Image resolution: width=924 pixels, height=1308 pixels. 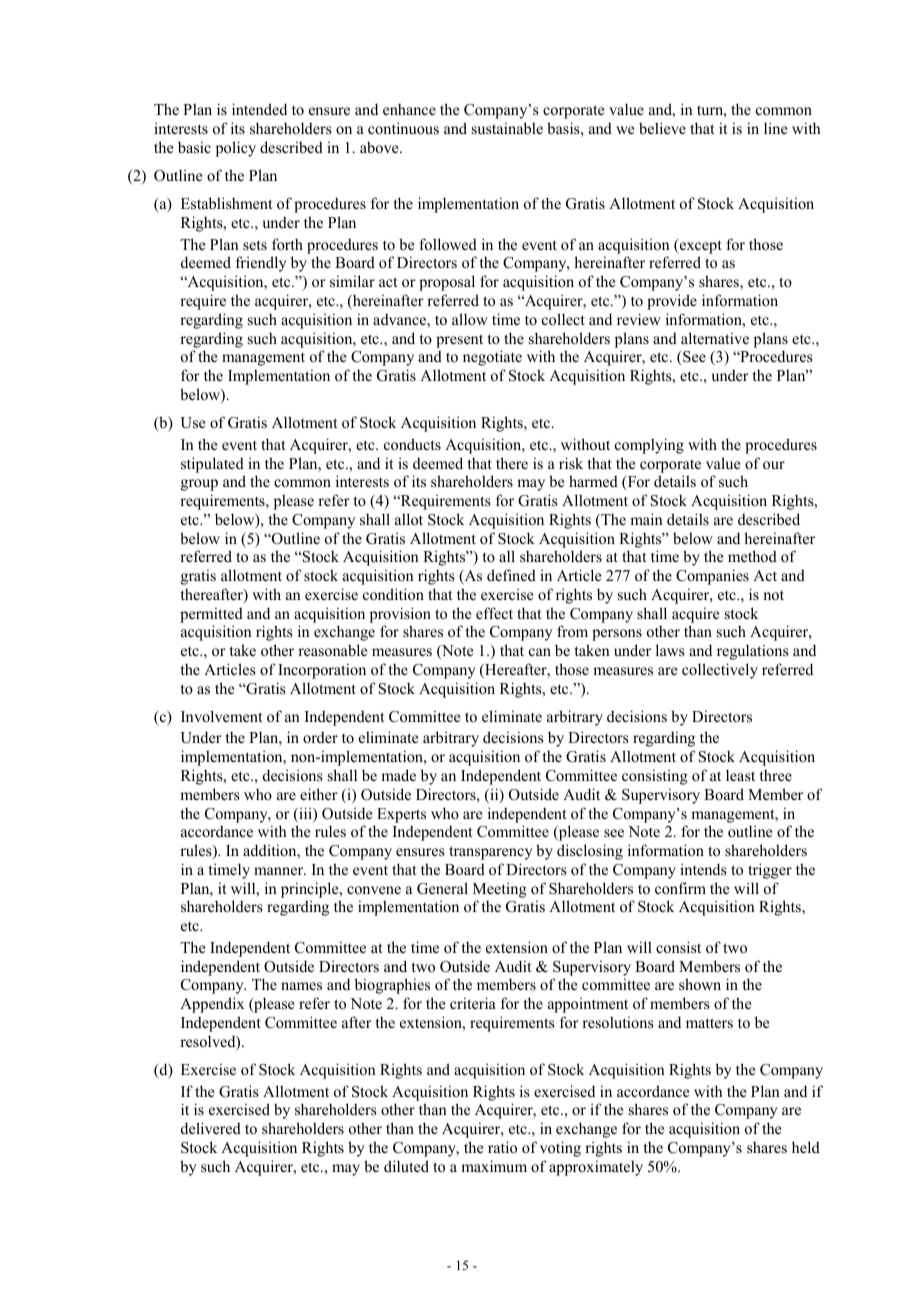 I want to click on sustainable, so click(x=507, y=128).
